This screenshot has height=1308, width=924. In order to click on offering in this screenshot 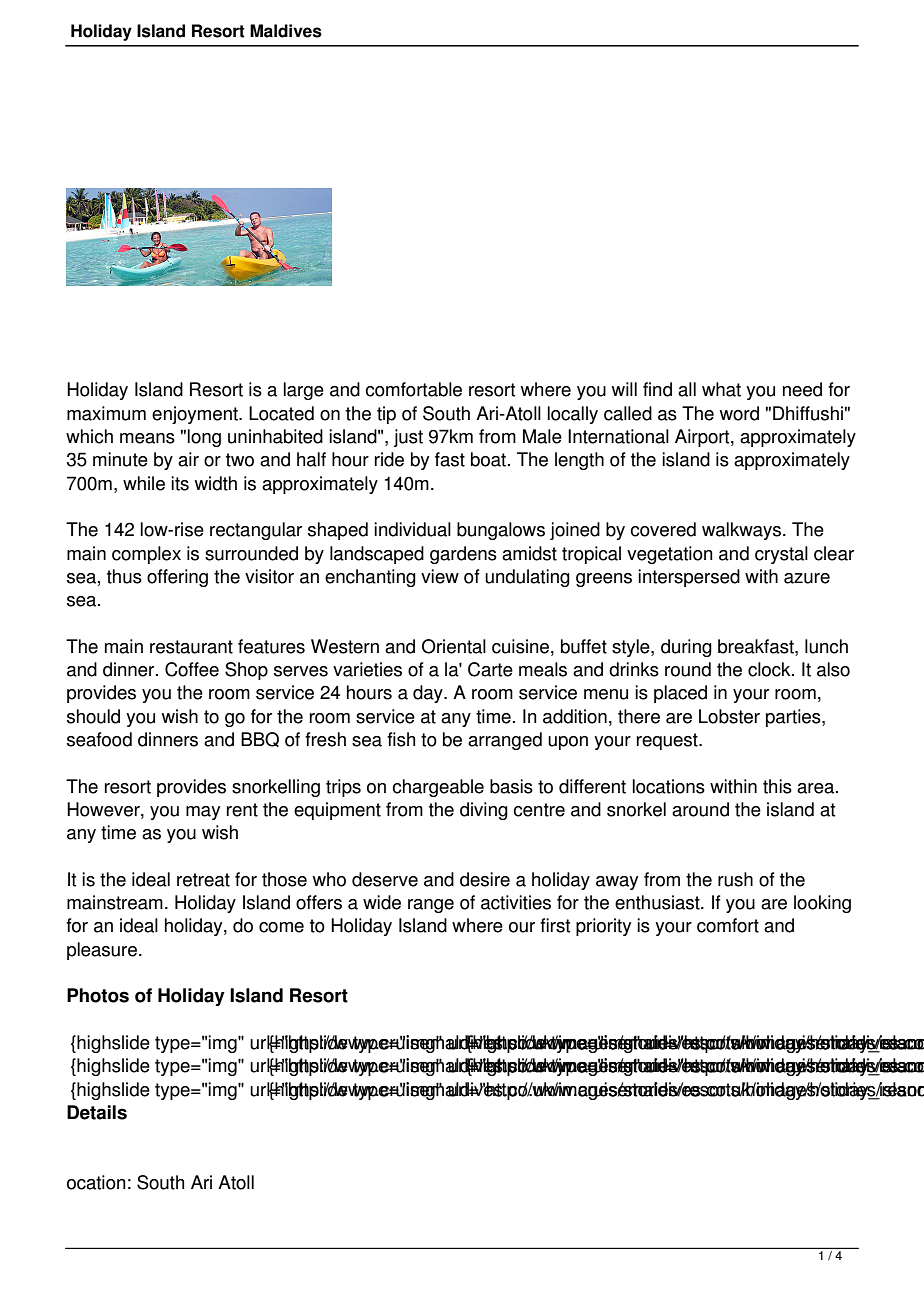, I will do `click(177, 578)`.
